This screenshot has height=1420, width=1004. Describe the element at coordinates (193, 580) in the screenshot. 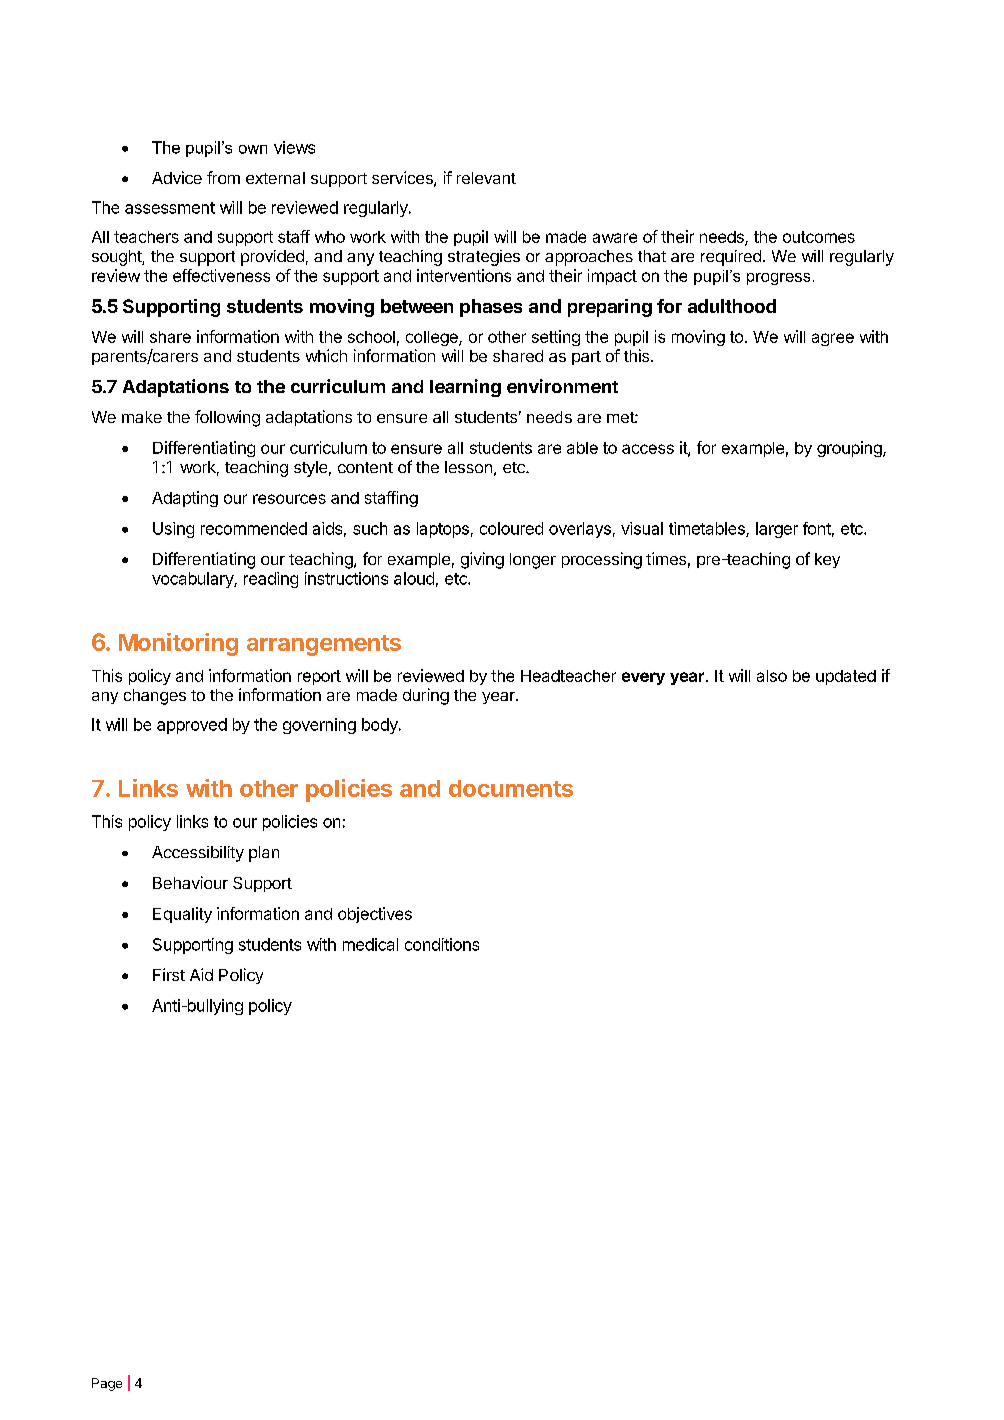

I see `vocabulary` at that location.
